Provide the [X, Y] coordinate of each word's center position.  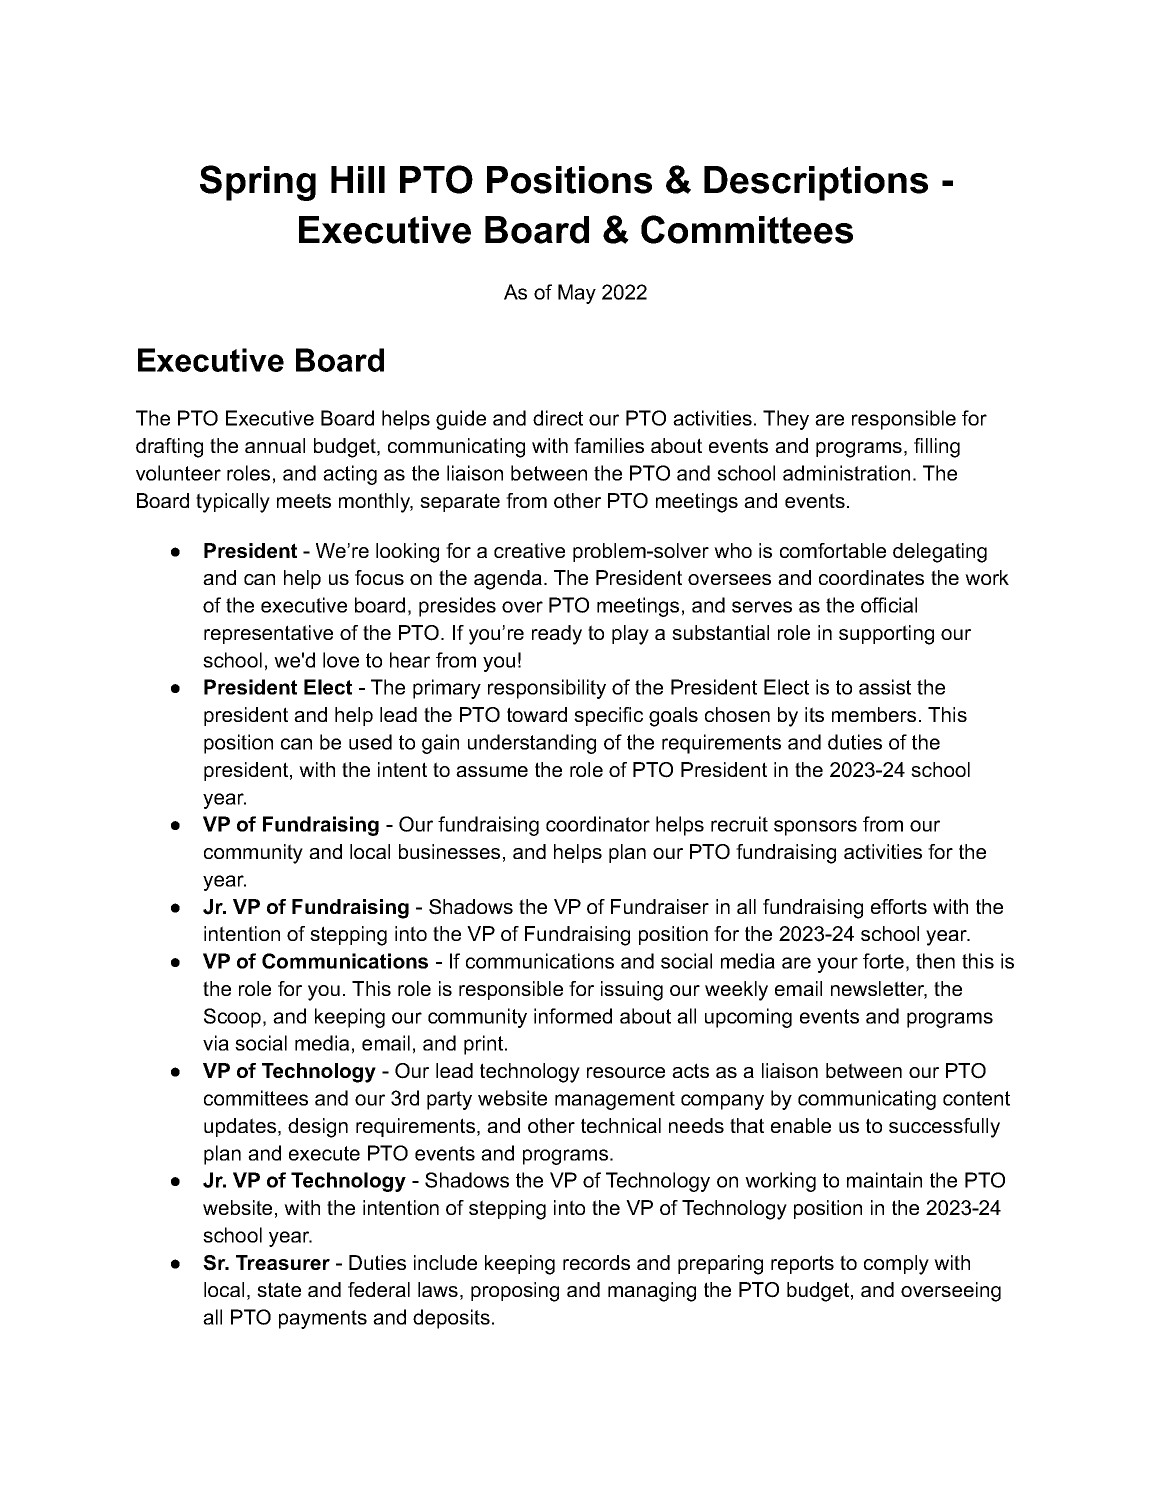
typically [233, 503]
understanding [532, 744]
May [577, 294]
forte [883, 961]
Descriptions [816, 183]
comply [896, 1265]
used [370, 742]
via [216, 1043]
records [596, 1262]
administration [846, 473]
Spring [258, 183]
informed [573, 1016]
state [279, 1289]
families [609, 445]
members [874, 714]
